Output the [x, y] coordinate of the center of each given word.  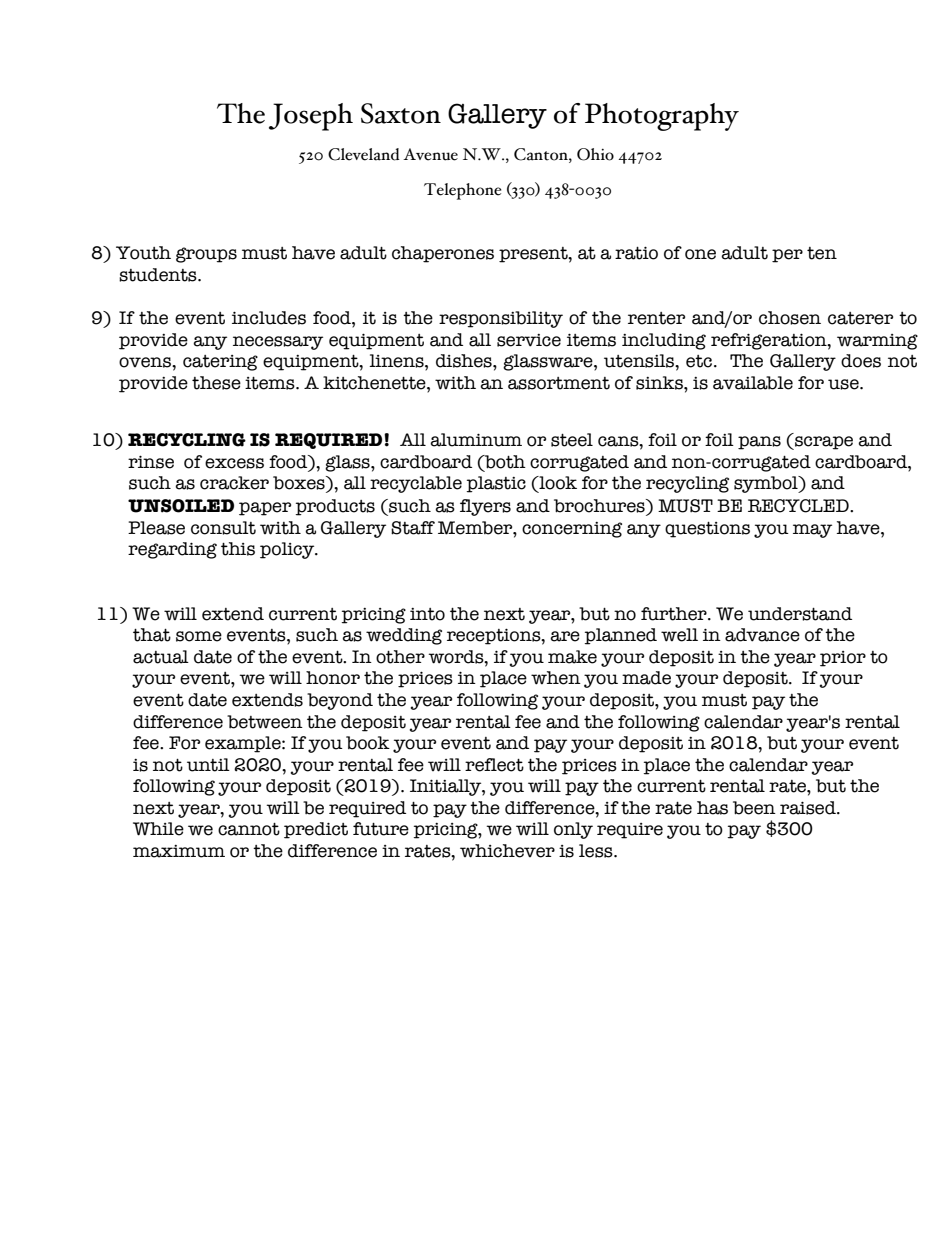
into [427, 614]
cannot [249, 829]
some [199, 636]
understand [800, 614]
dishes [465, 361]
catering [220, 363]
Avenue [430, 154]
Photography [662, 117]
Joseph [311, 117]
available [753, 383]
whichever [507, 851]
